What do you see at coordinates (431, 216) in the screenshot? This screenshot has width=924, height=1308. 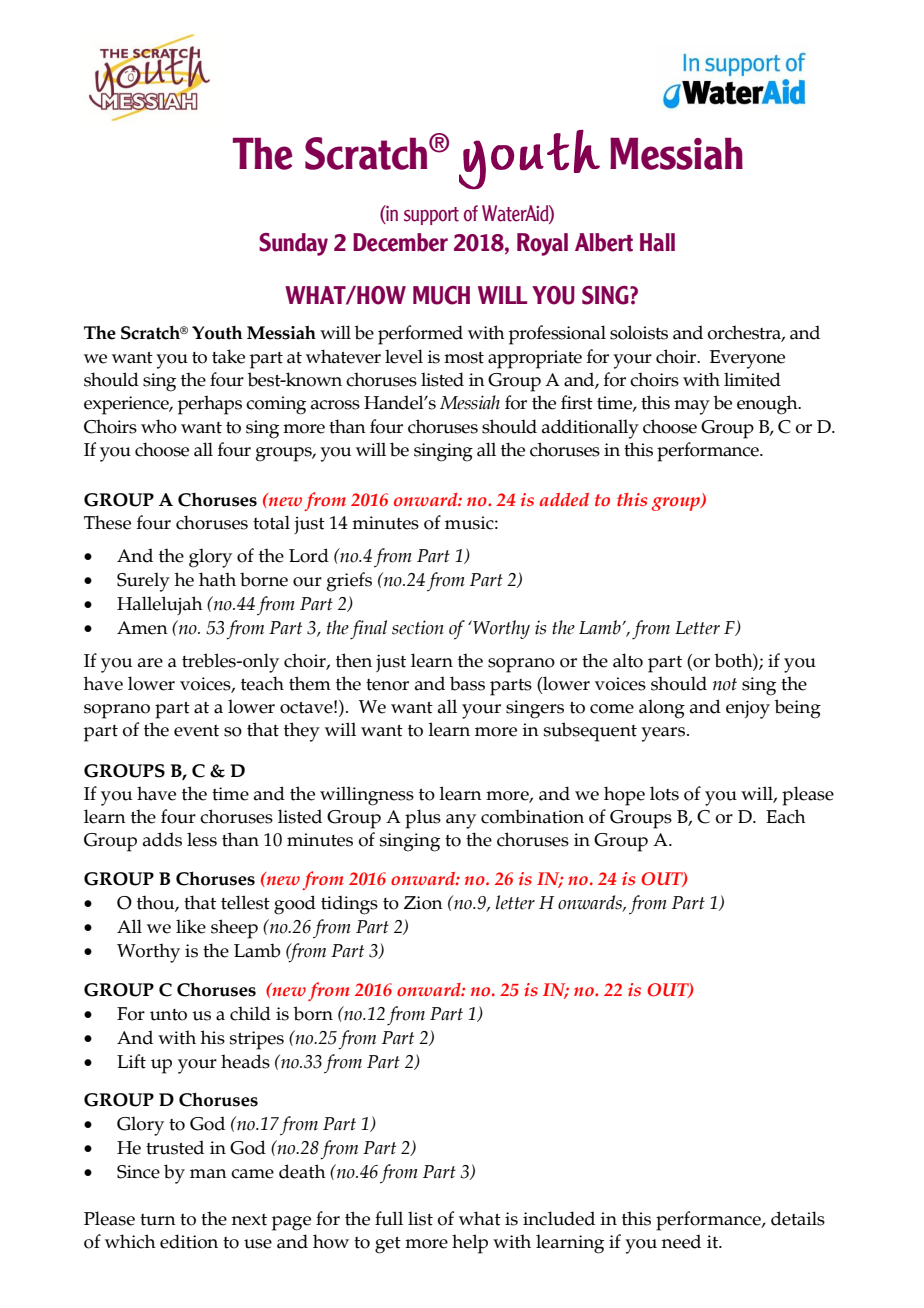 I see `support` at bounding box center [431, 216].
